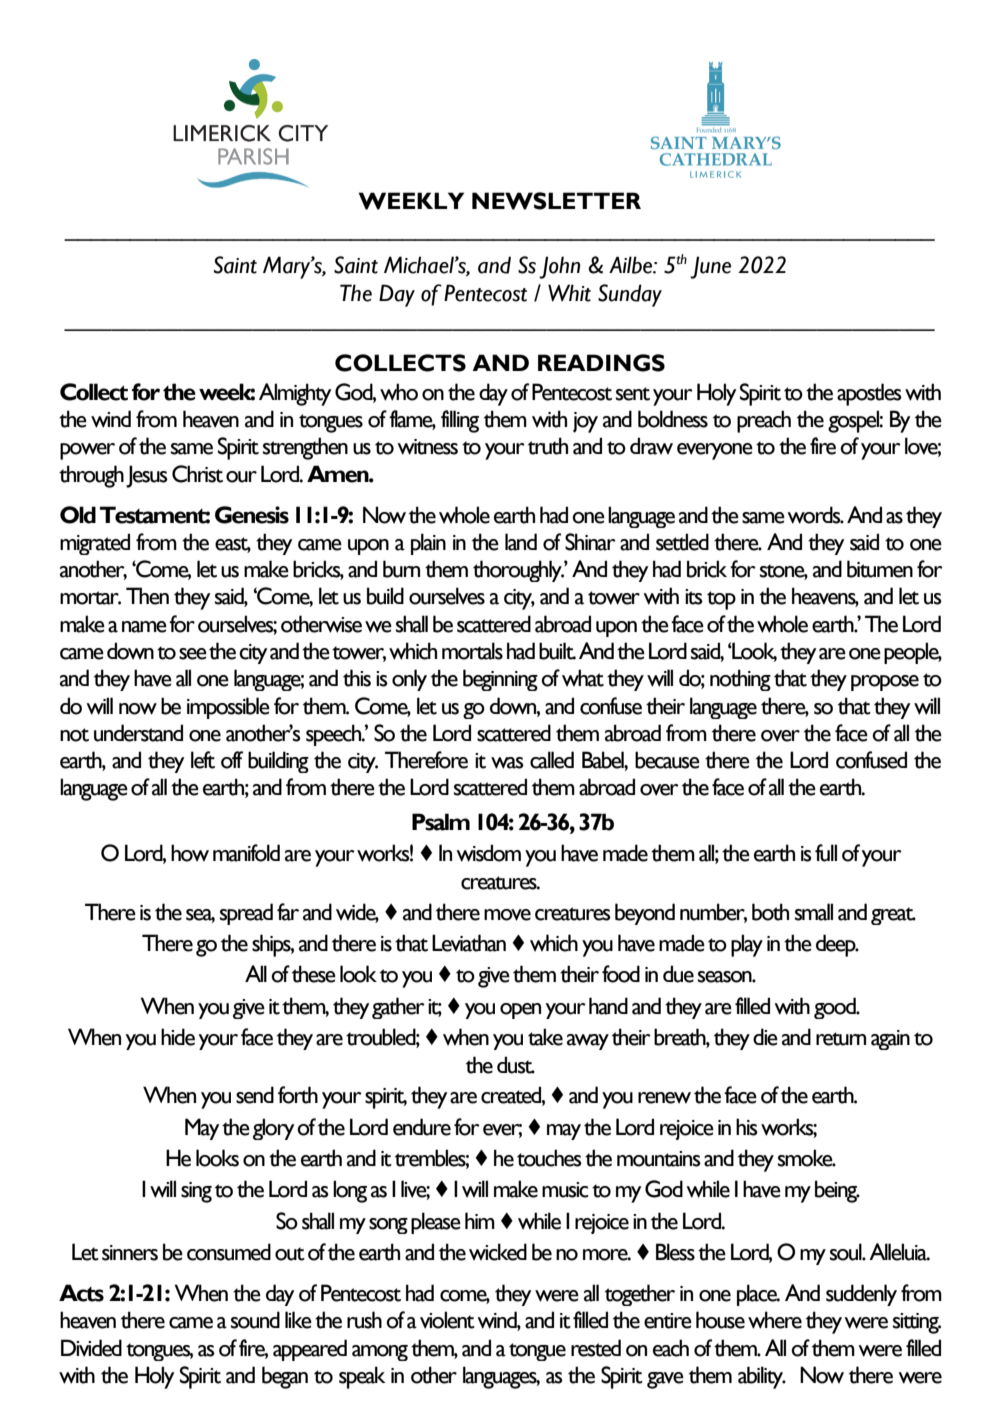 Image resolution: width=1000 pixels, height=1414 pixels. What do you see at coordinates (447, 1320) in the screenshot?
I see `violent` at bounding box center [447, 1320].
